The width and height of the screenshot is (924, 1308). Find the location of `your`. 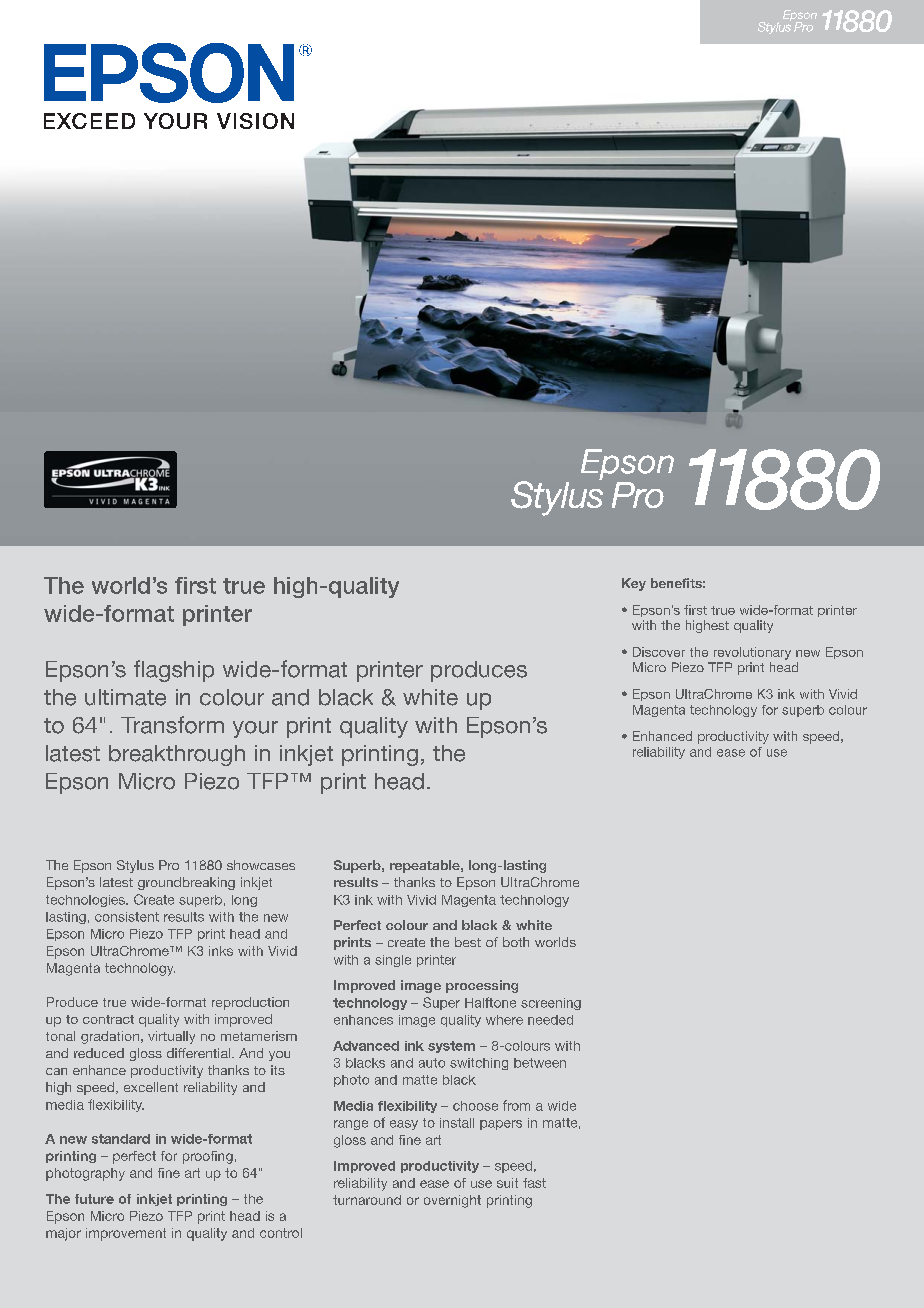

your is located at coordinates (255, 729).
